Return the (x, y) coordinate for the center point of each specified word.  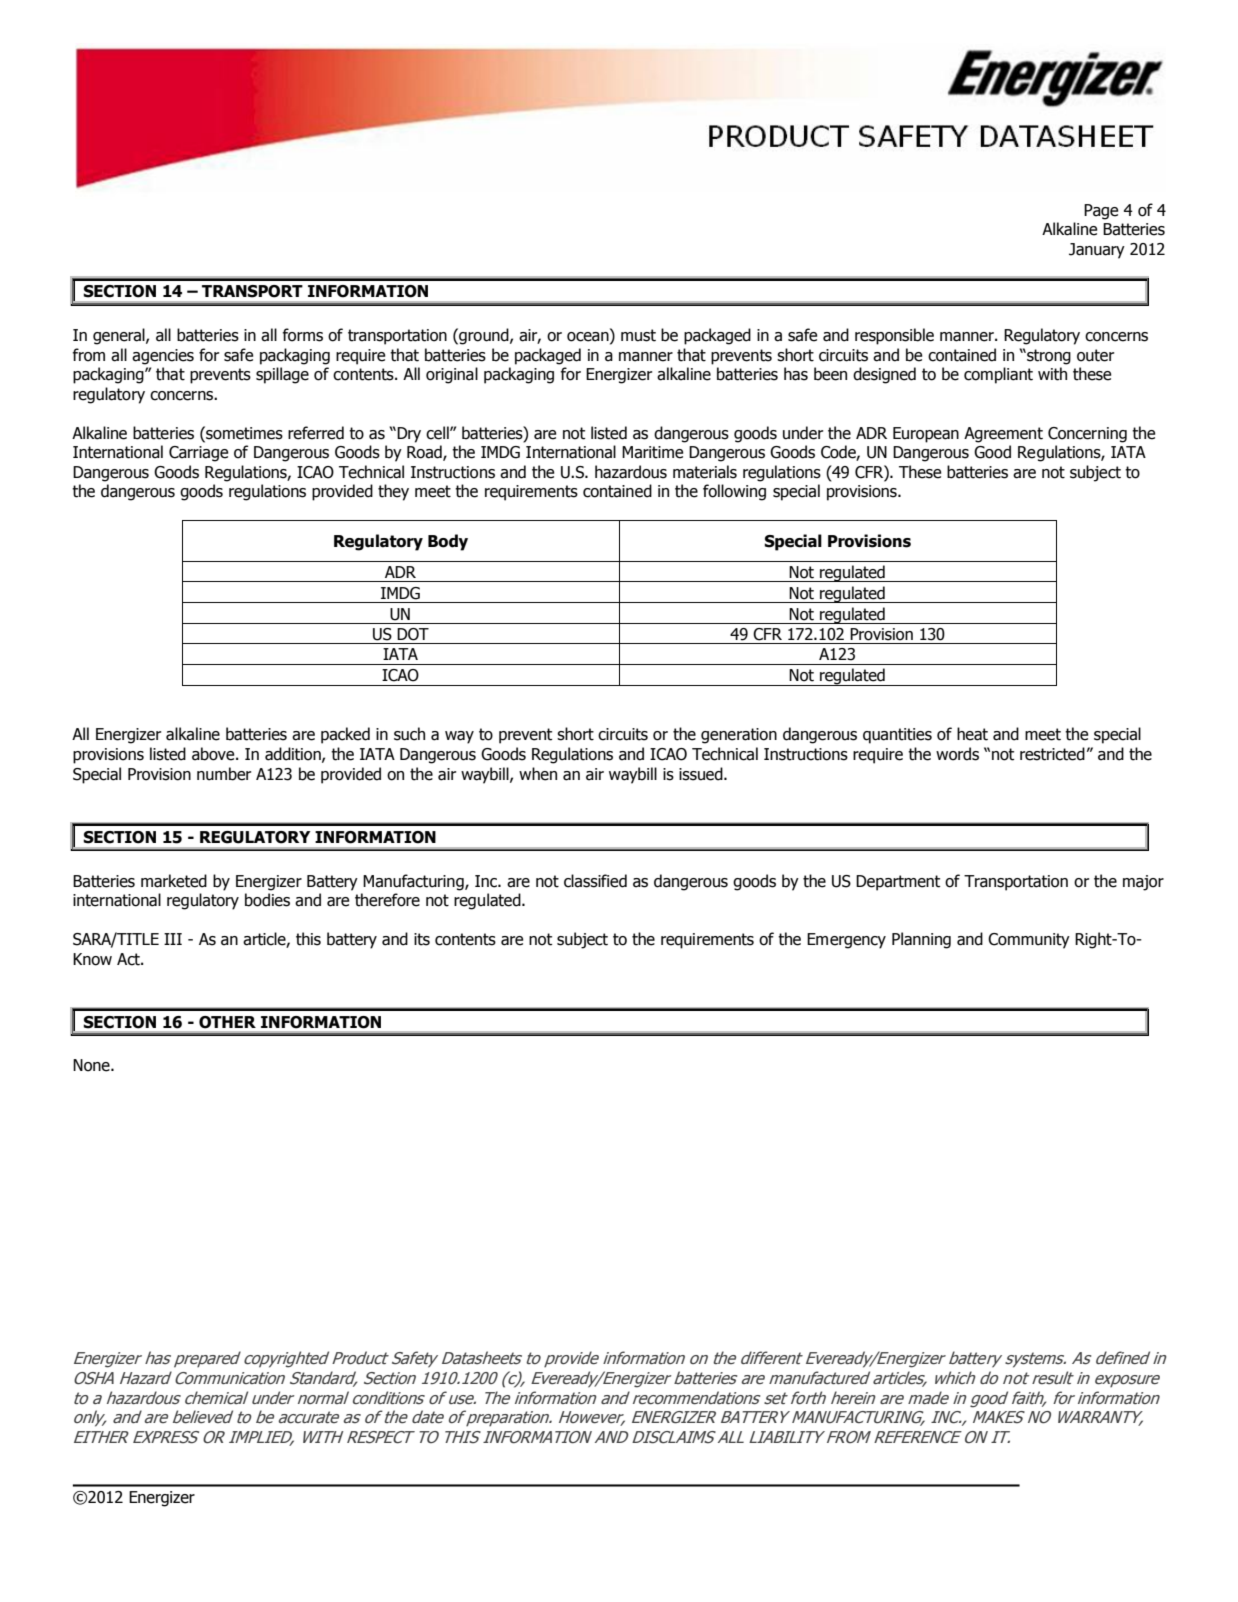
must (638, 335)
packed (345, 735)
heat (972, 734)
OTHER (227, 1022)
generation (739, 736)
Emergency (846, 941)
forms (303, 335)
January (1097, 251)
